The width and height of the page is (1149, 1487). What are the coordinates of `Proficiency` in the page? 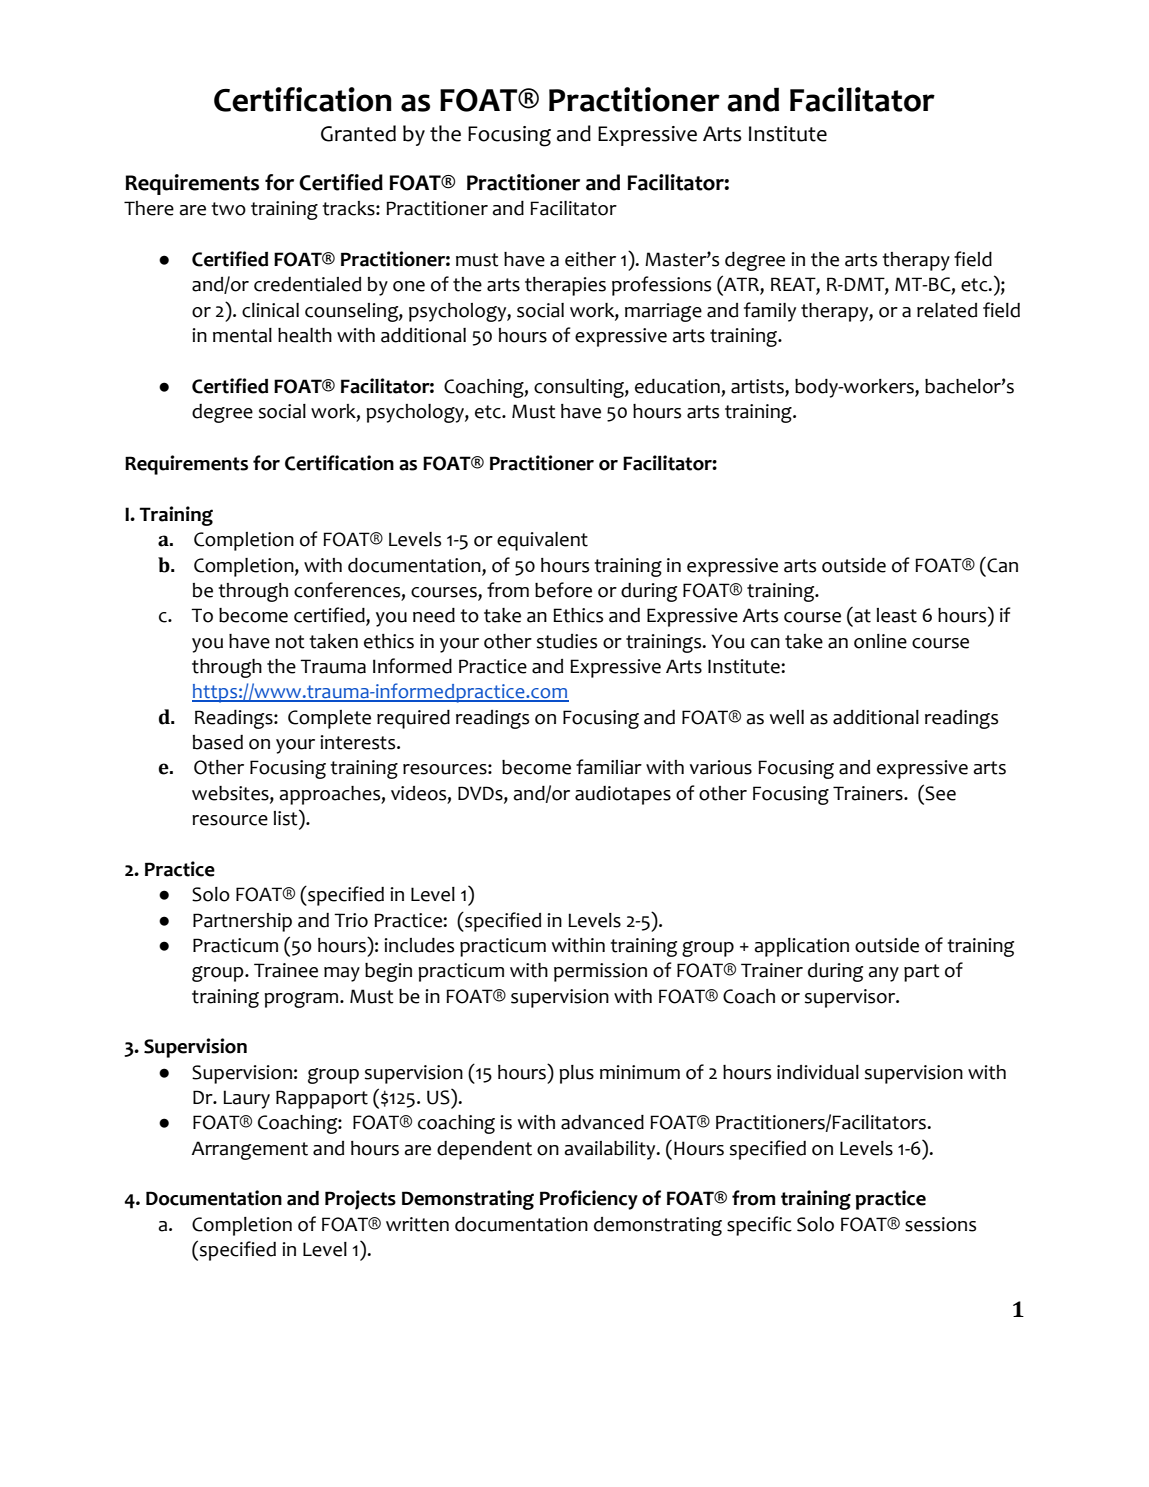 It's located at (589, 1200).
